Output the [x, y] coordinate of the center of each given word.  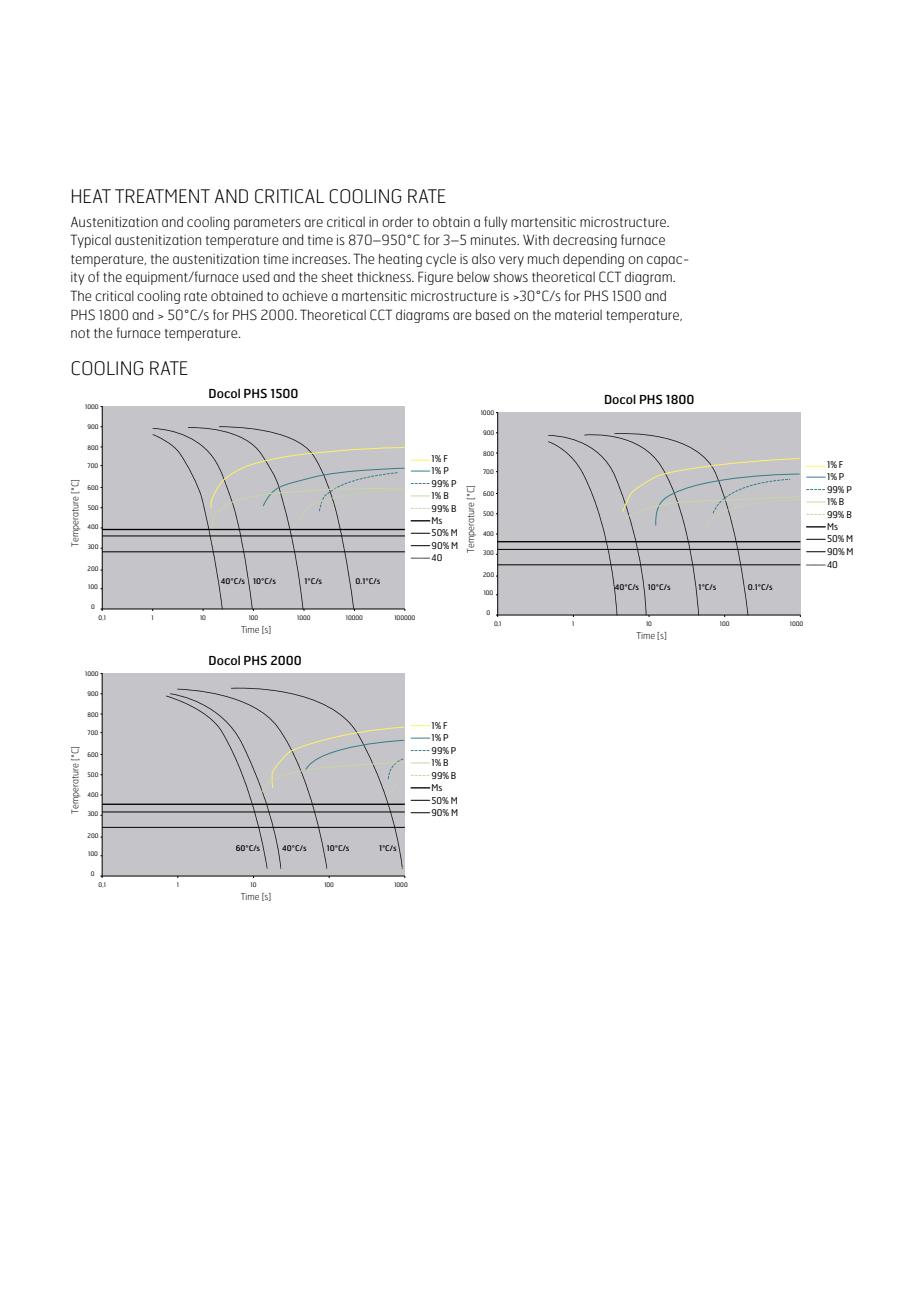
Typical [90, 241]
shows [510, 277]
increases [320, 259]
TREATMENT [162, 196]
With [536, 240]
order [397, 221]
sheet [337, 277]
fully [495, 223]
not [80, 333]
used [256, 276]
